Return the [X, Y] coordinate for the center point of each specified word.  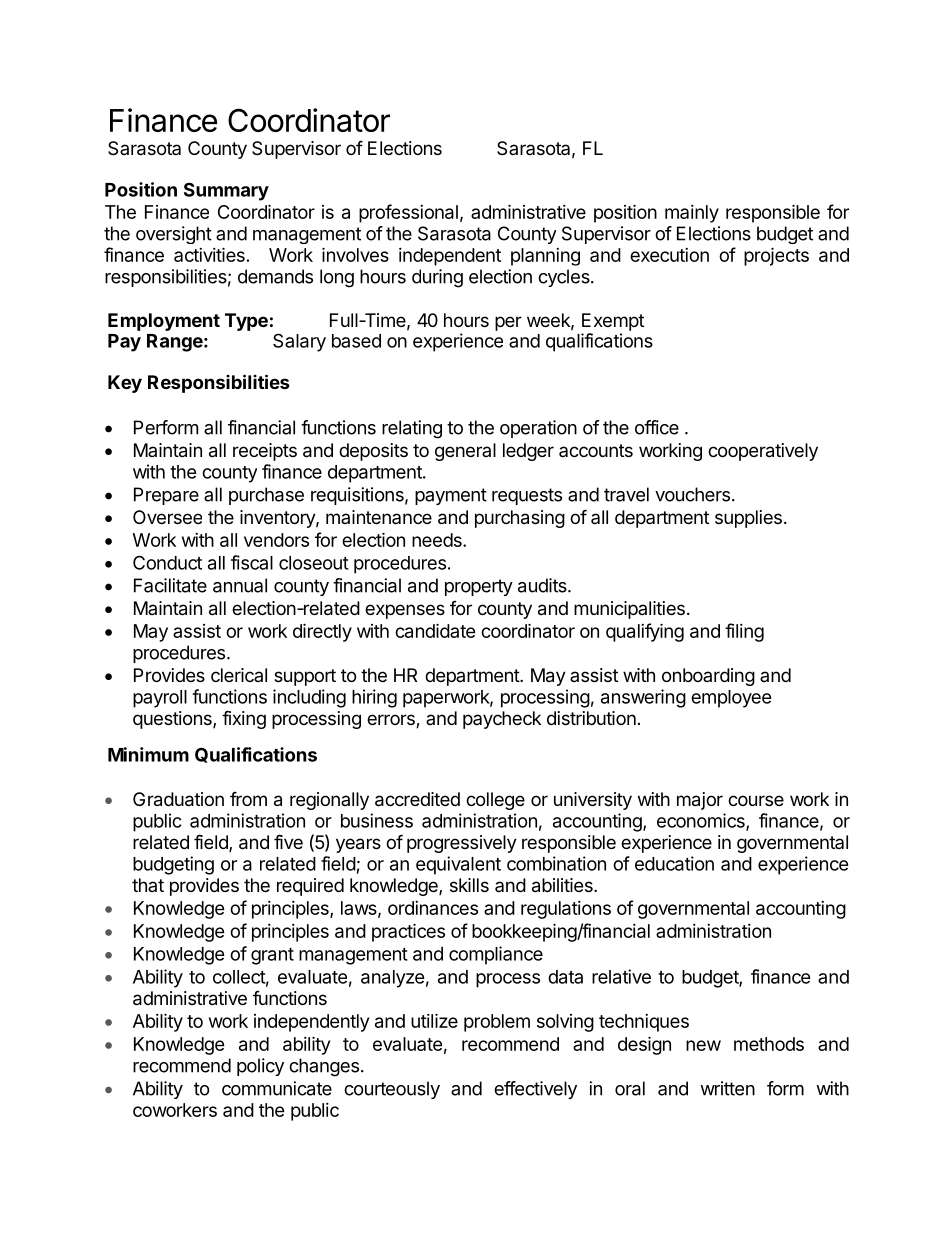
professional [408, 213]
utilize [434, 1020]
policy [260, 1067]
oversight [174, 235]
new [703, 1045]
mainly [692, 214]
